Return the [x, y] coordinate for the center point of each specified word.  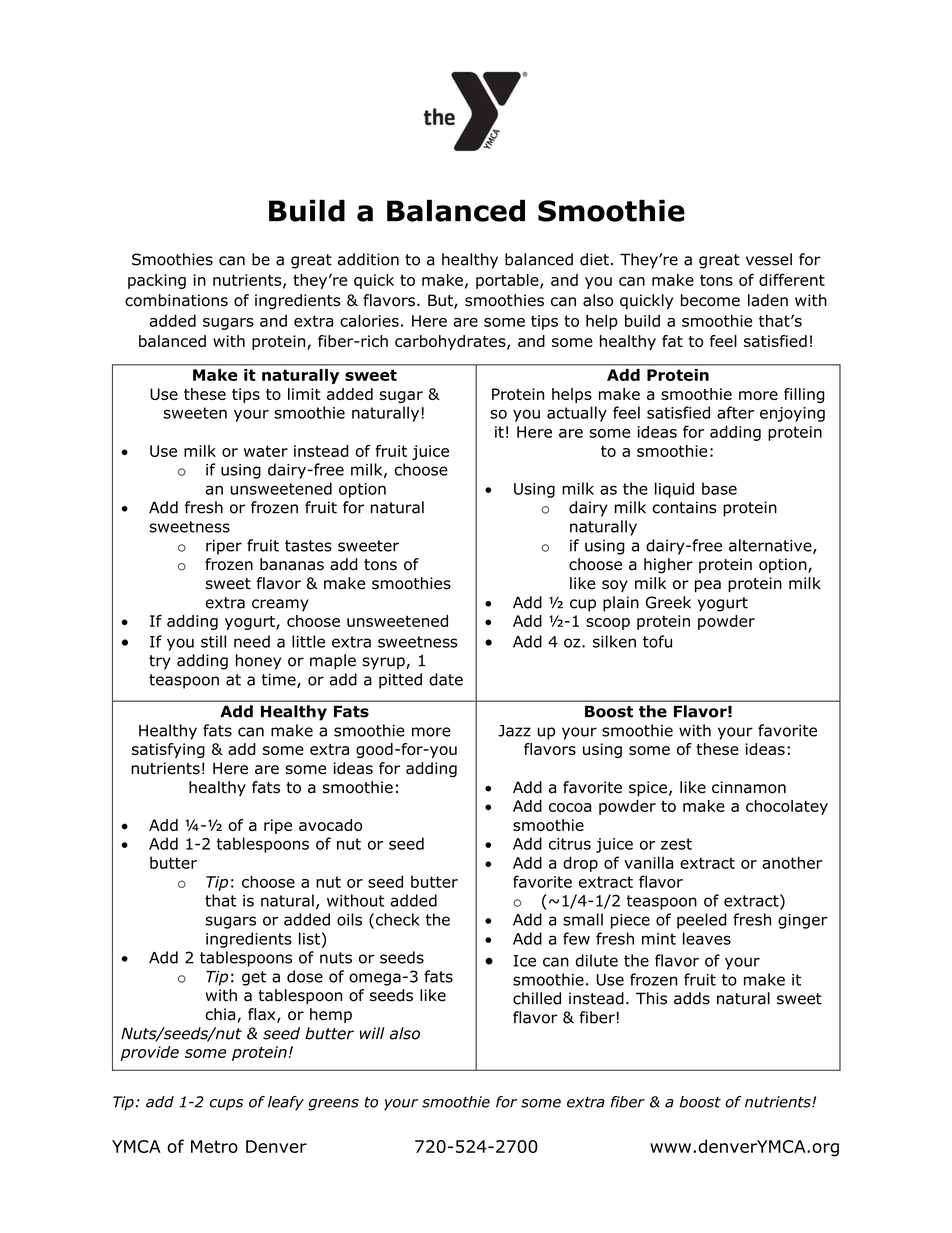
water [266, 451]
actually [577, 414]
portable [508, 281]
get [254, 978]
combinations [176, 300]
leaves [707, 938]
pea [708, 586]
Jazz [514, 731]
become [710, 300]
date [446, 679]
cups [226, 1105]
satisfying [168, 750]
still [213, 641]
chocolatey [787, 807]
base [719, 488]
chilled [537, 998]
